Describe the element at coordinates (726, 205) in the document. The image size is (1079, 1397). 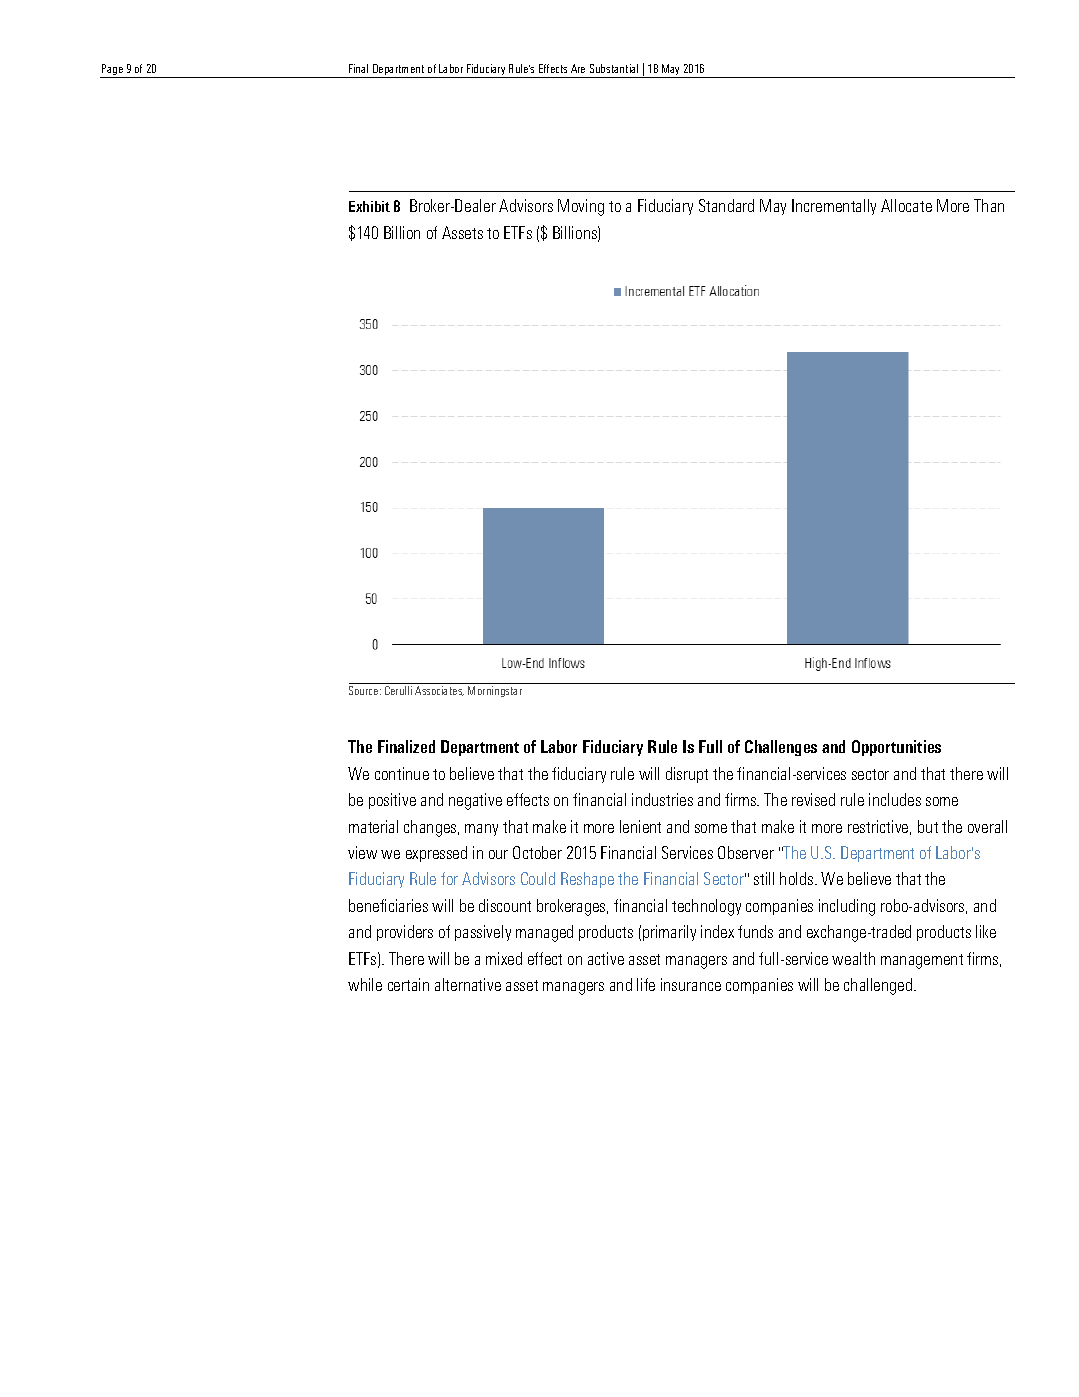
I see `Standard` at that location.
